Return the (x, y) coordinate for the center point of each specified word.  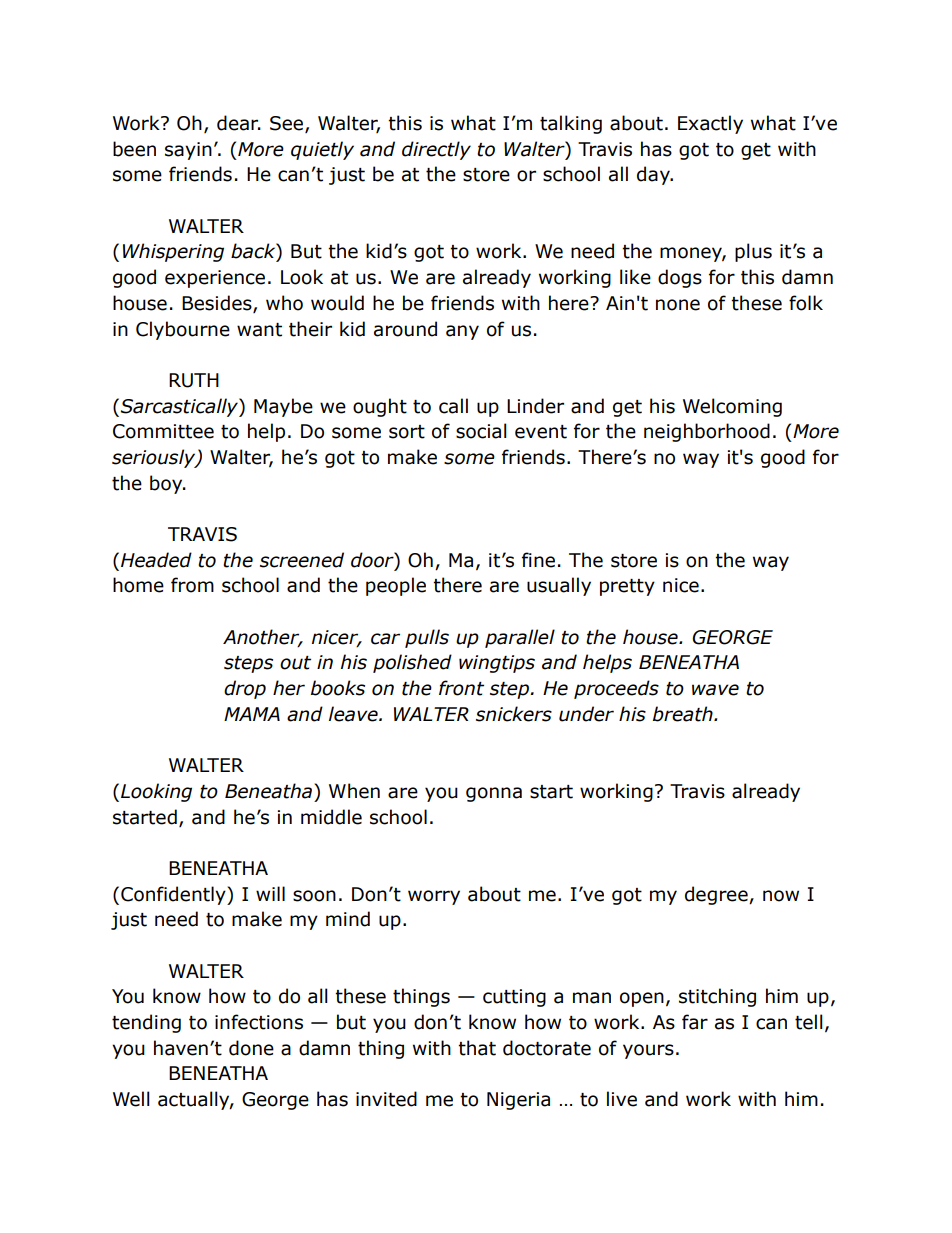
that (477, 1048)
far (695, 1022)
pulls (427, 638)
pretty (627, 587)
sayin (188, 151)
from (192, 585)
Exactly (710, 124)
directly (436, 150)
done (251, 1048)
